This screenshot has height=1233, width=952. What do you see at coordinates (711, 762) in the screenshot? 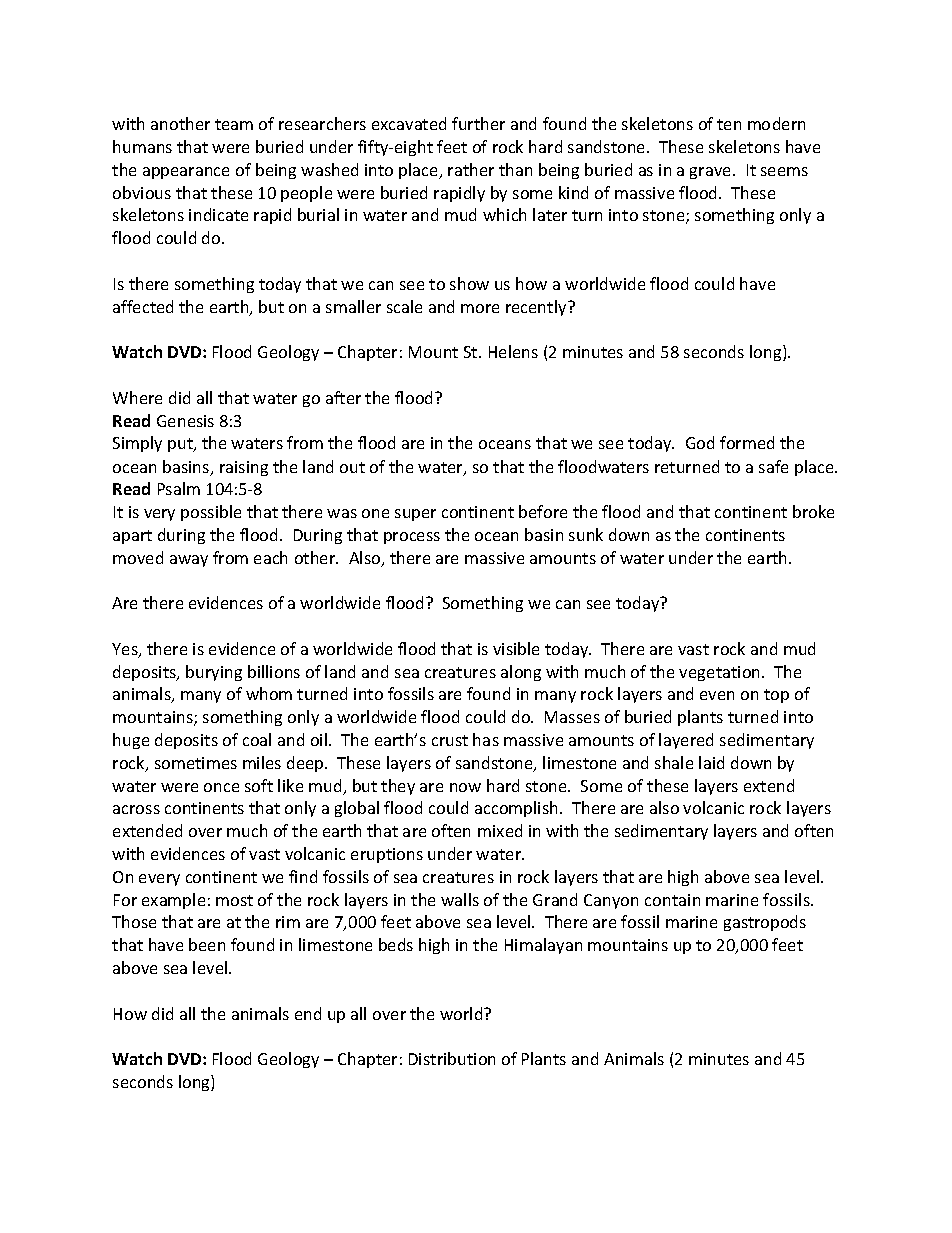
I see `laid` at bounding box center [711, 762].
